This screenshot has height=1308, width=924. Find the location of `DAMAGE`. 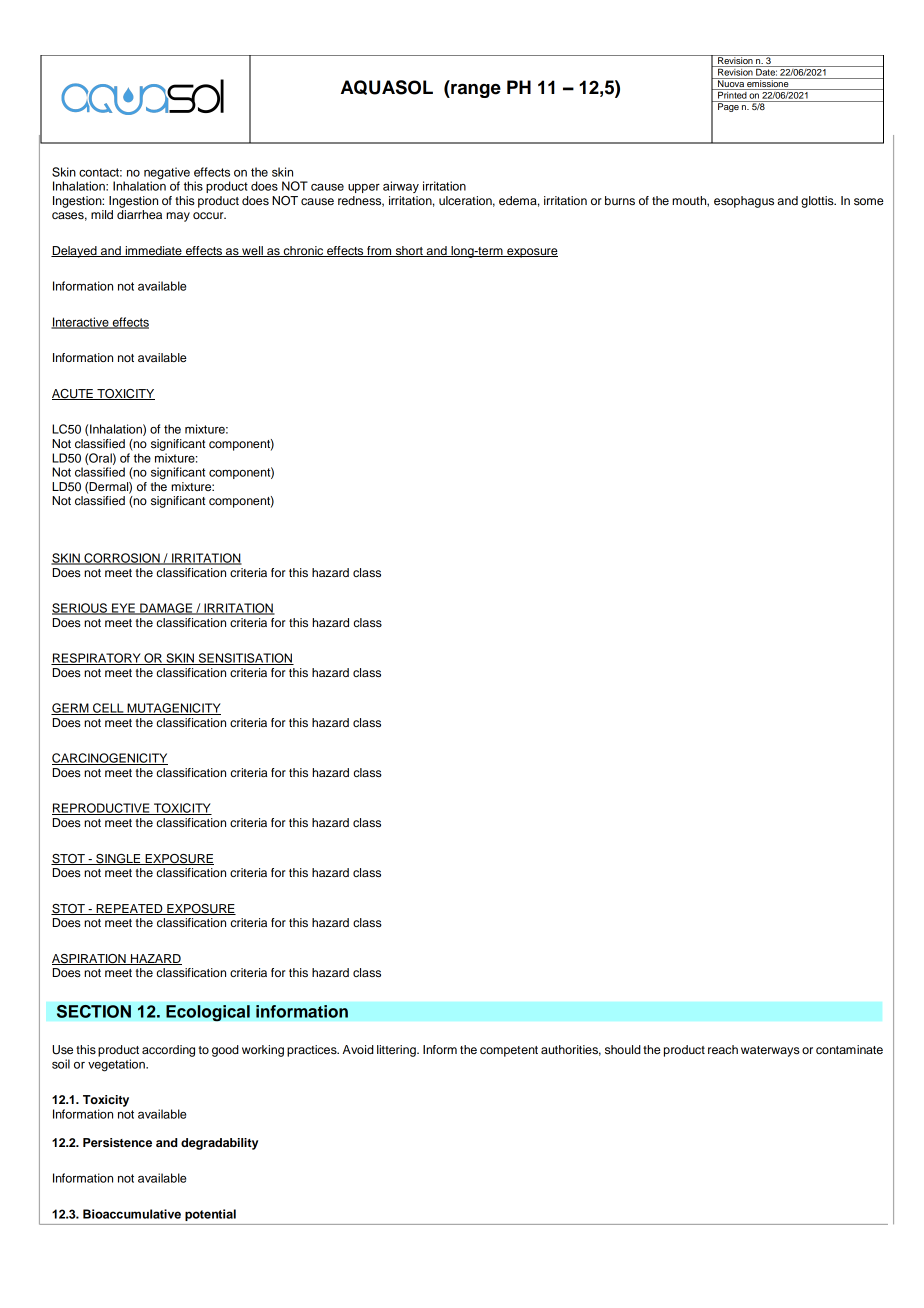

DAMAGE is located at coordinates (166, 609).
